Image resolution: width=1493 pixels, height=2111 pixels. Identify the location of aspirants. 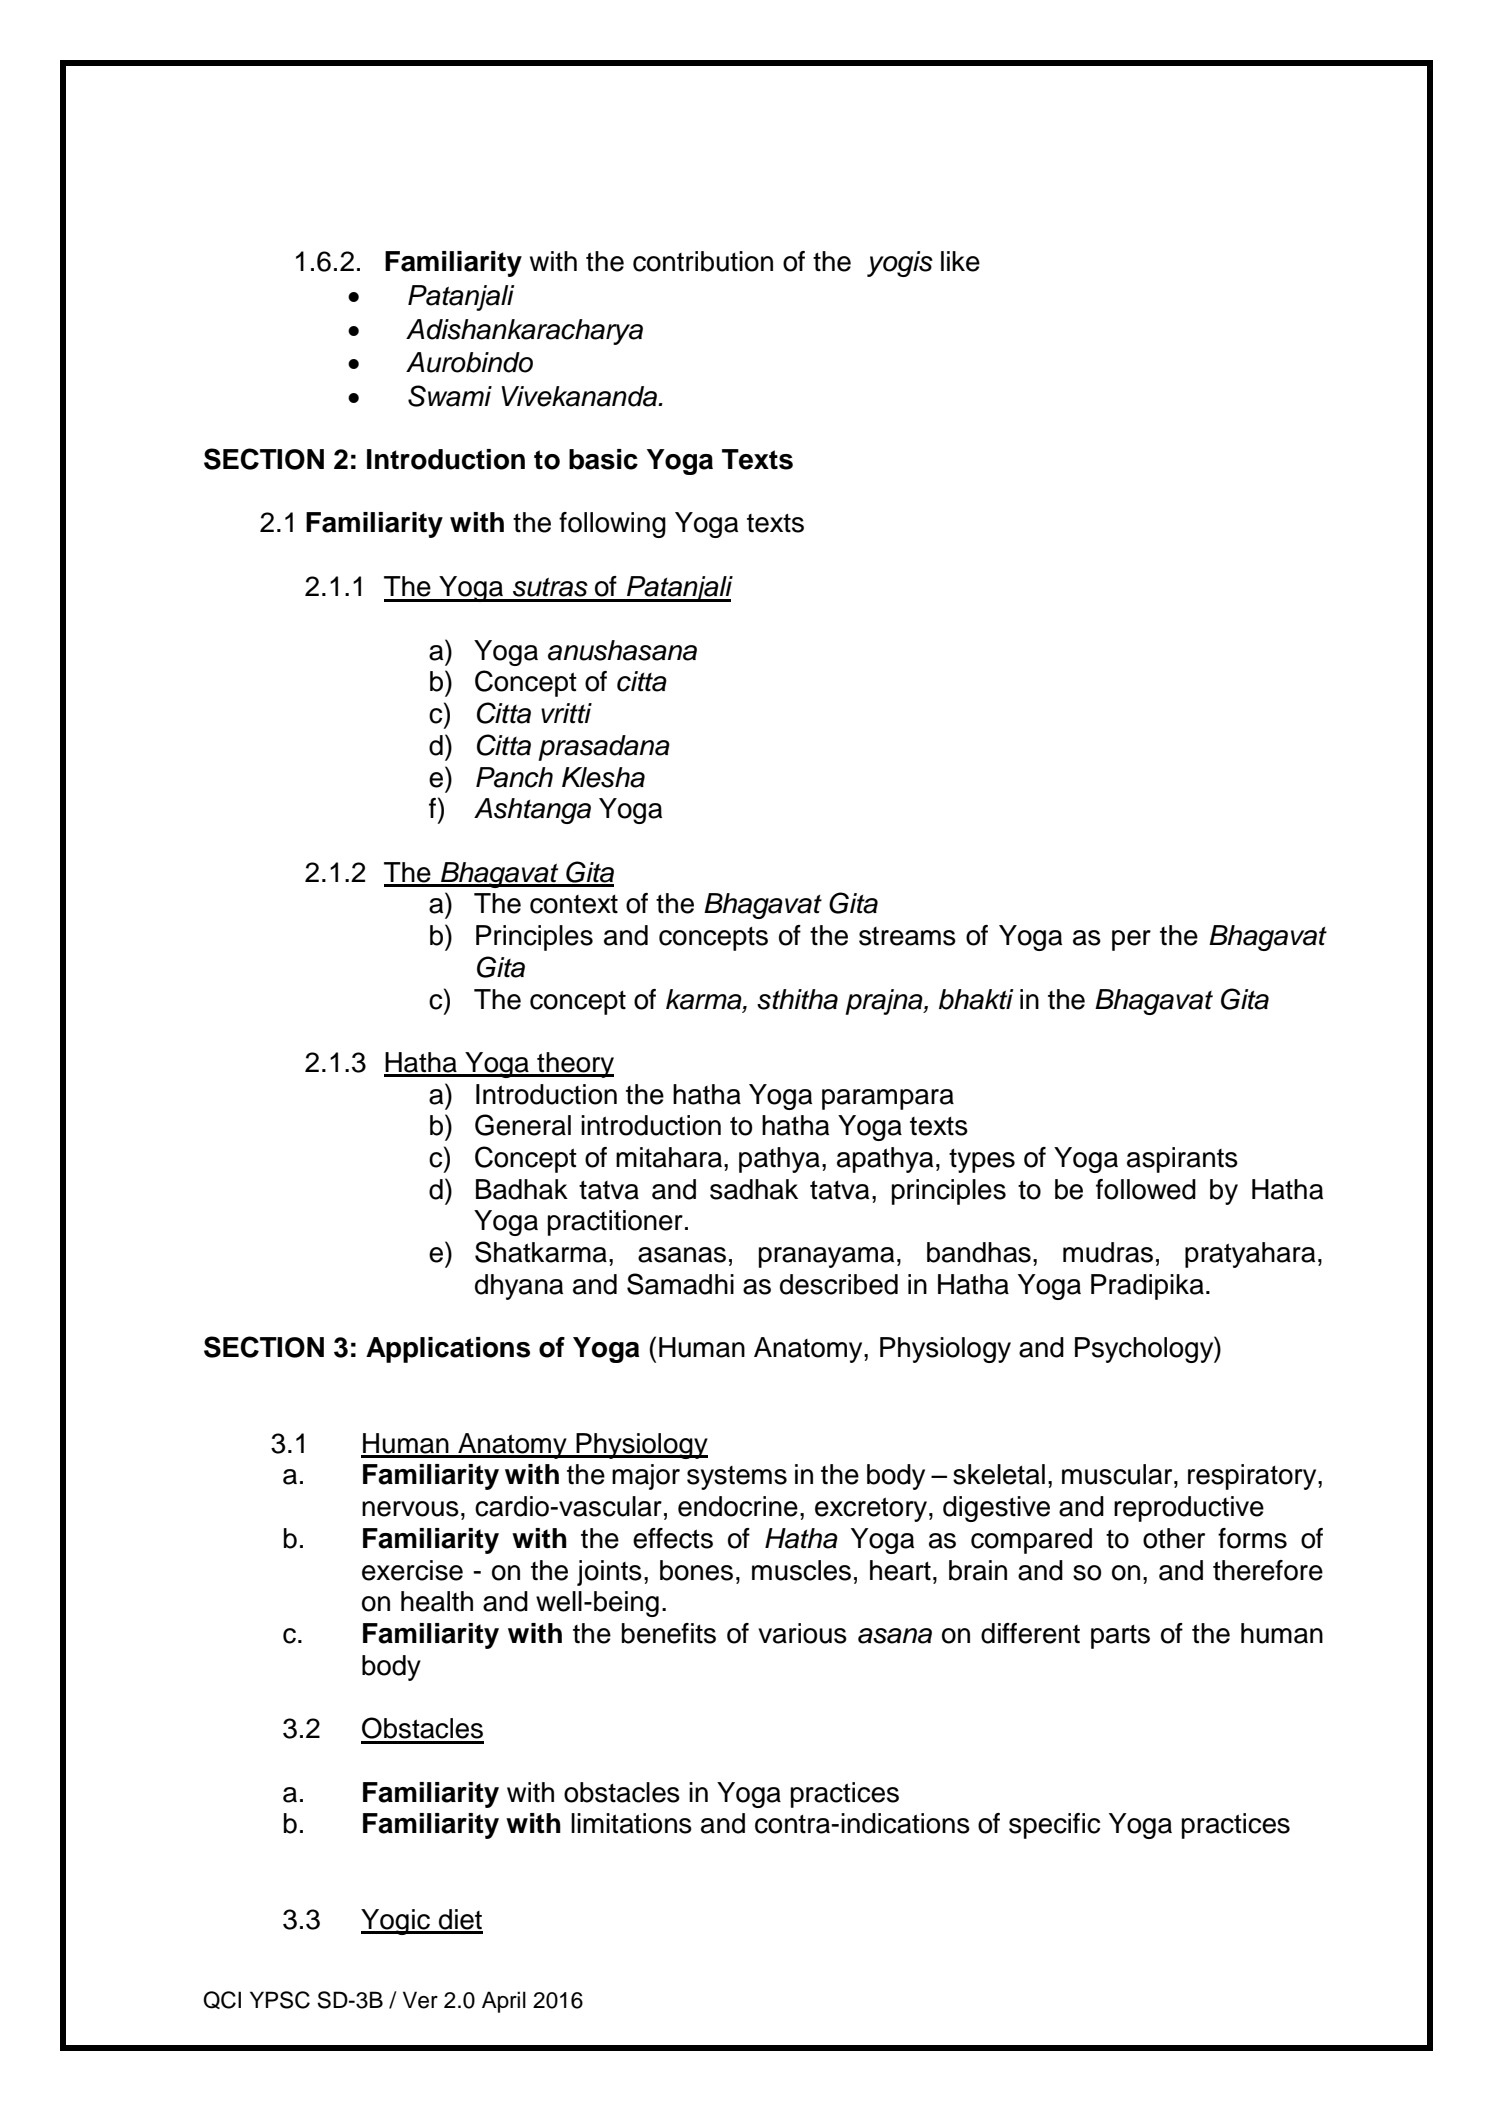
(1182, 1160).
